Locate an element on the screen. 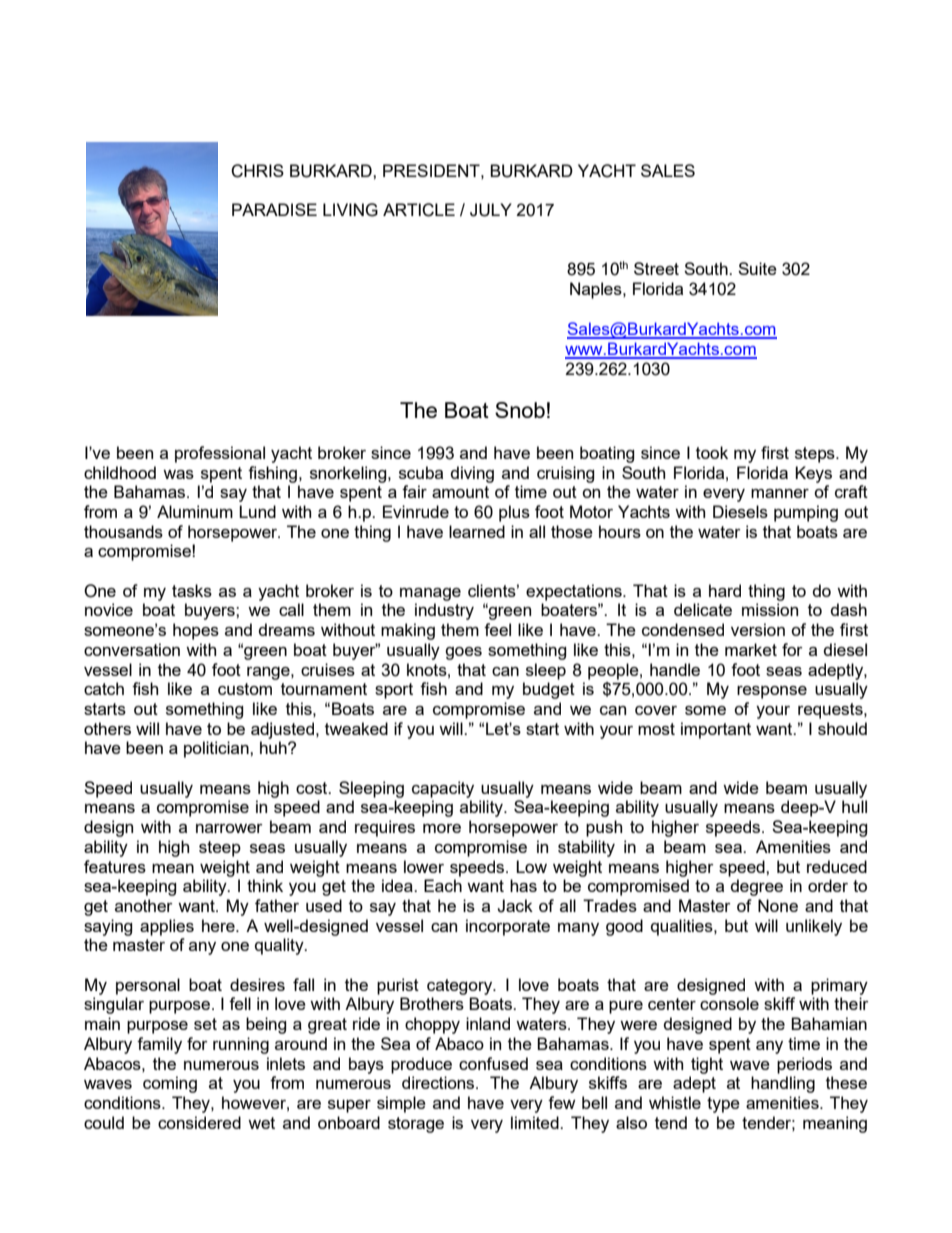  coming is located at coordinates (170, 1084).
